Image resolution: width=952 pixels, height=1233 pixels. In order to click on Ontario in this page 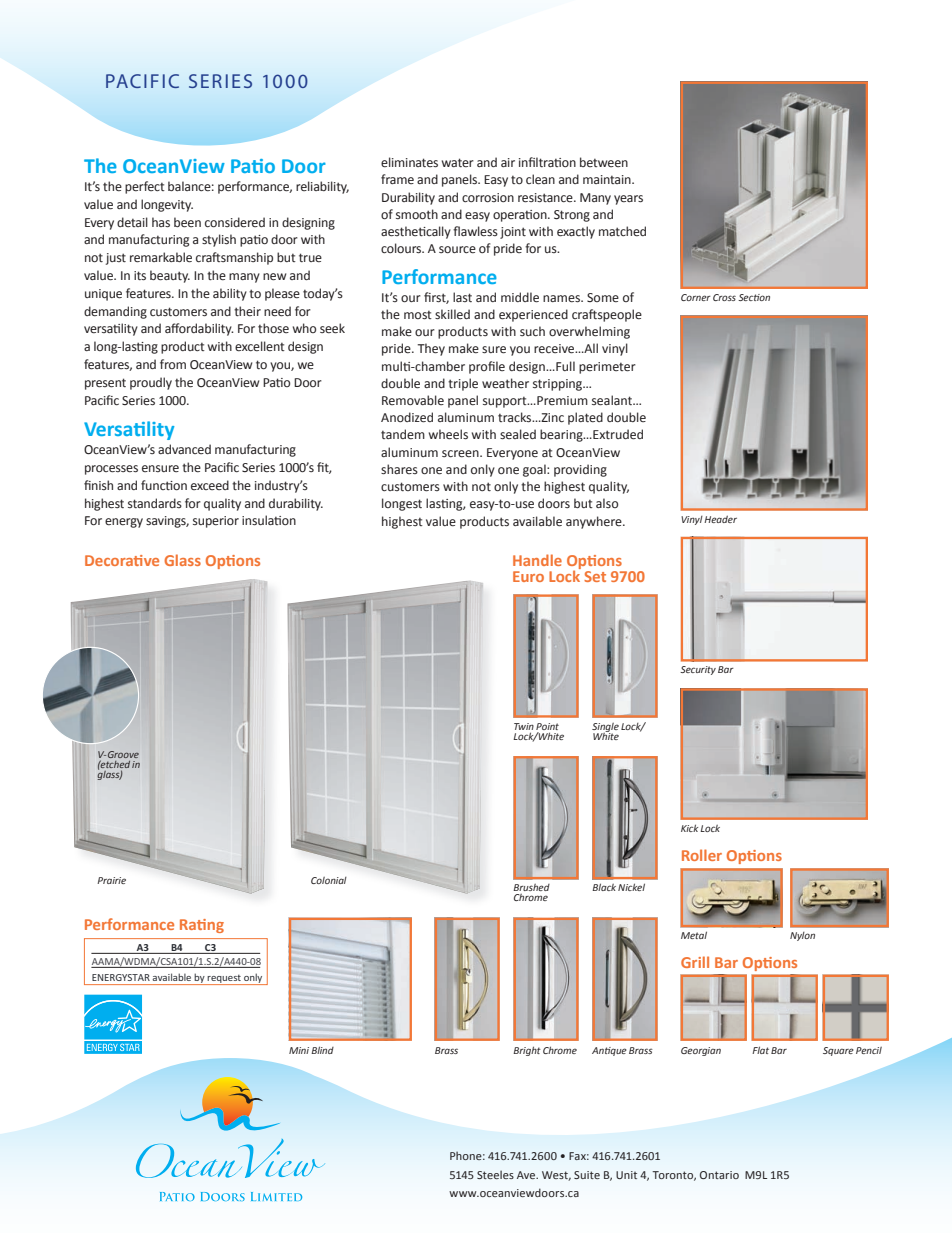, I will do `click(719, 1175)`.
